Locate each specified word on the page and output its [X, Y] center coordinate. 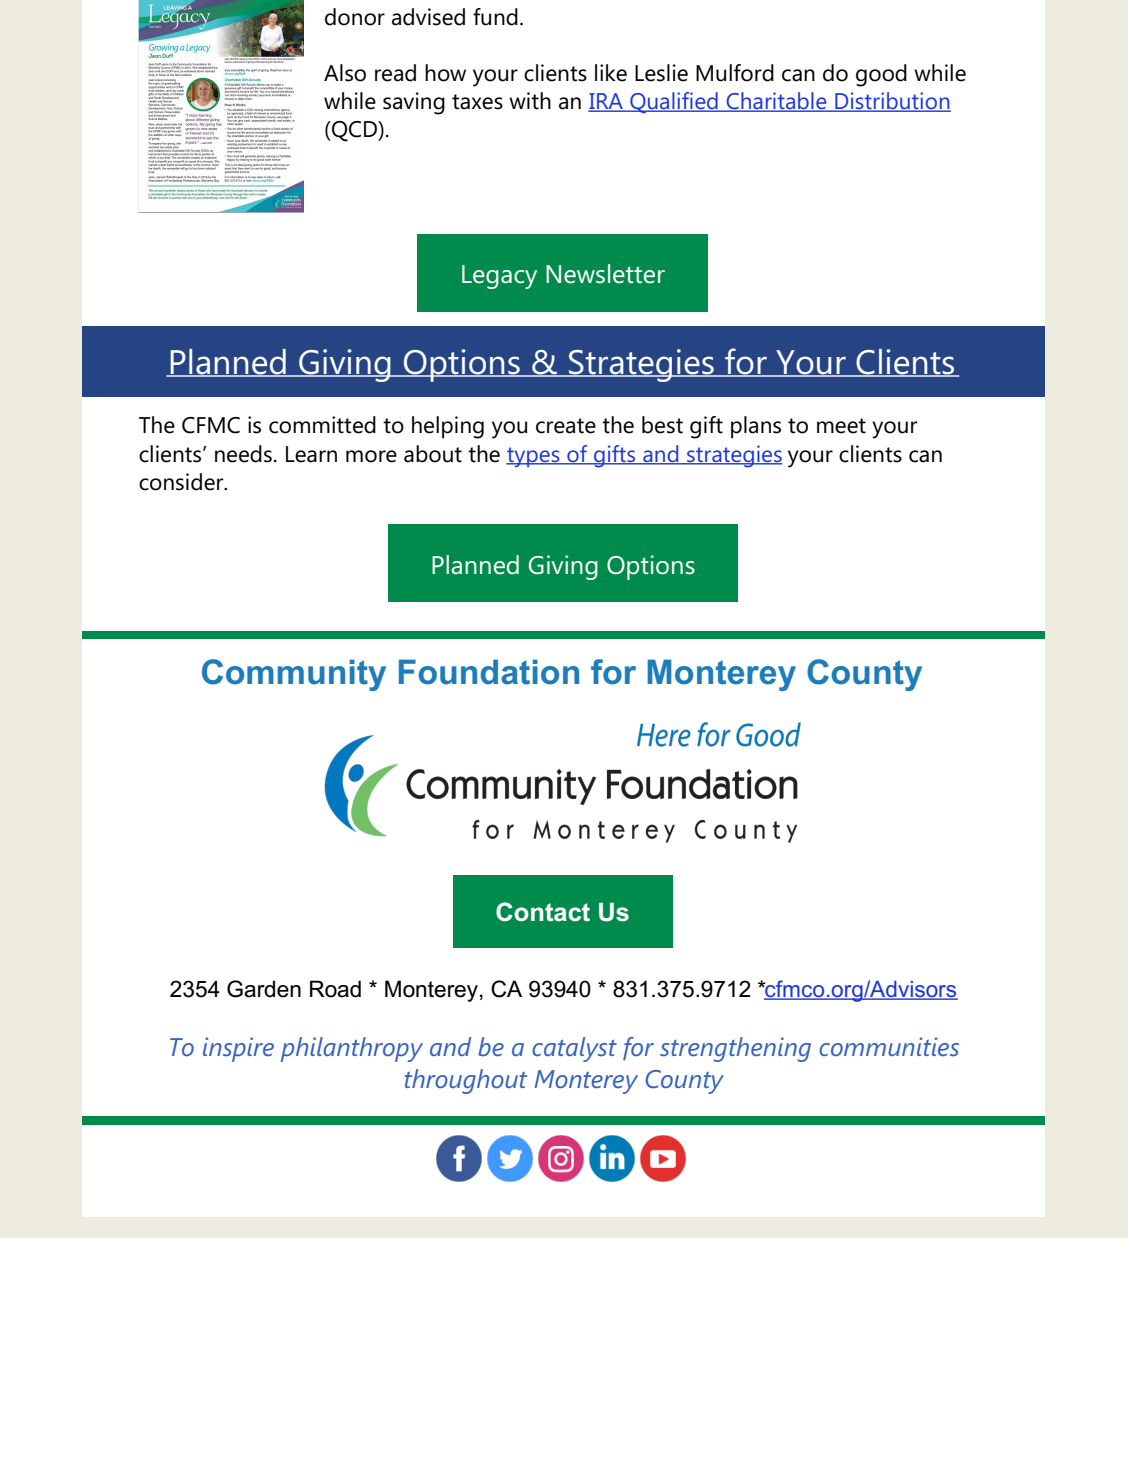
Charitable [776, 102]
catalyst [574, 1049]
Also [345, 73]
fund [495, 17]
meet [841, 426]
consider [182, 482]
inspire [238, 1049]
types [534, 457]
